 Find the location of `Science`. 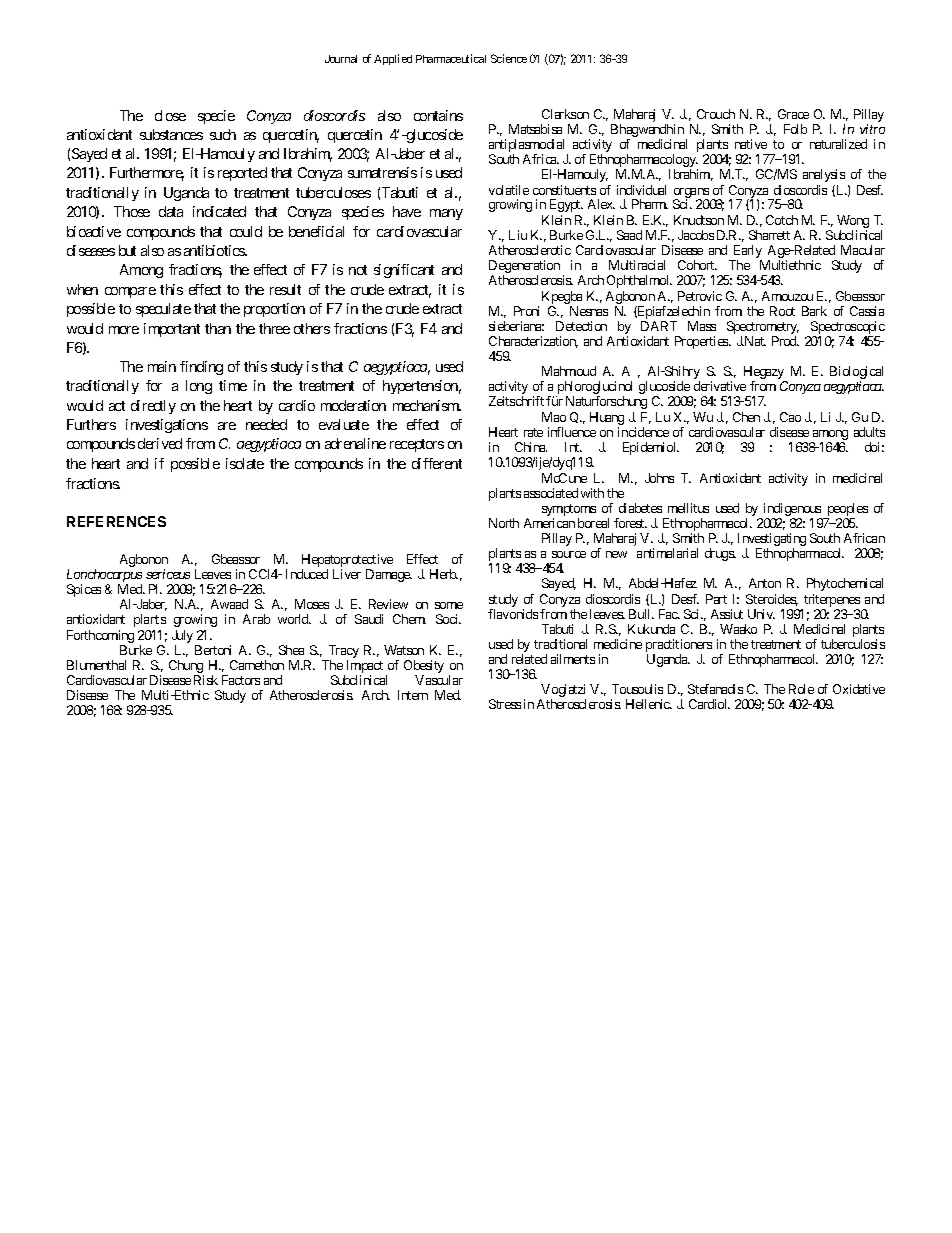

Science is located at coordinates (509, 58).
